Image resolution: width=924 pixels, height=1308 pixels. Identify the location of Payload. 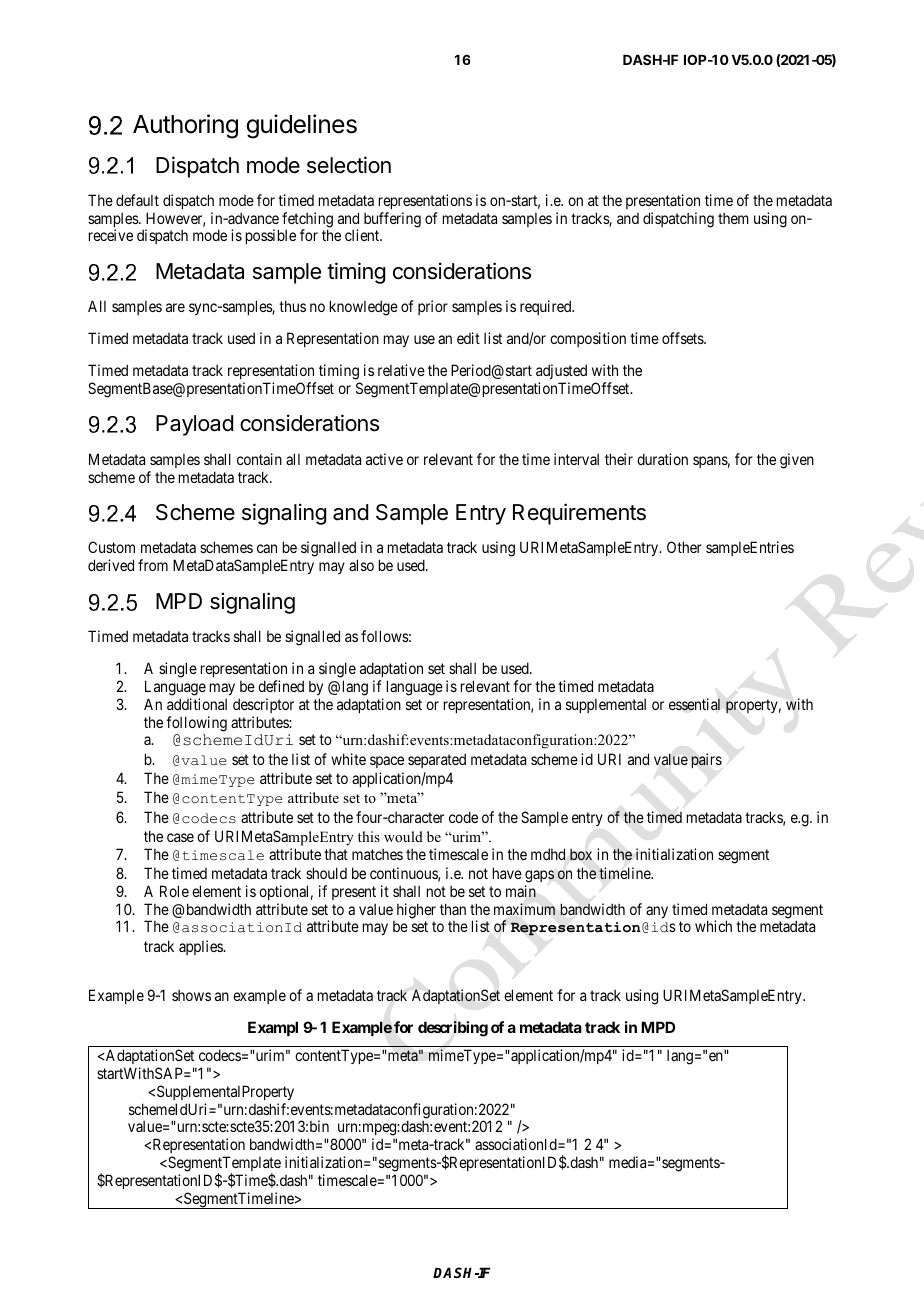
(194, 425).
